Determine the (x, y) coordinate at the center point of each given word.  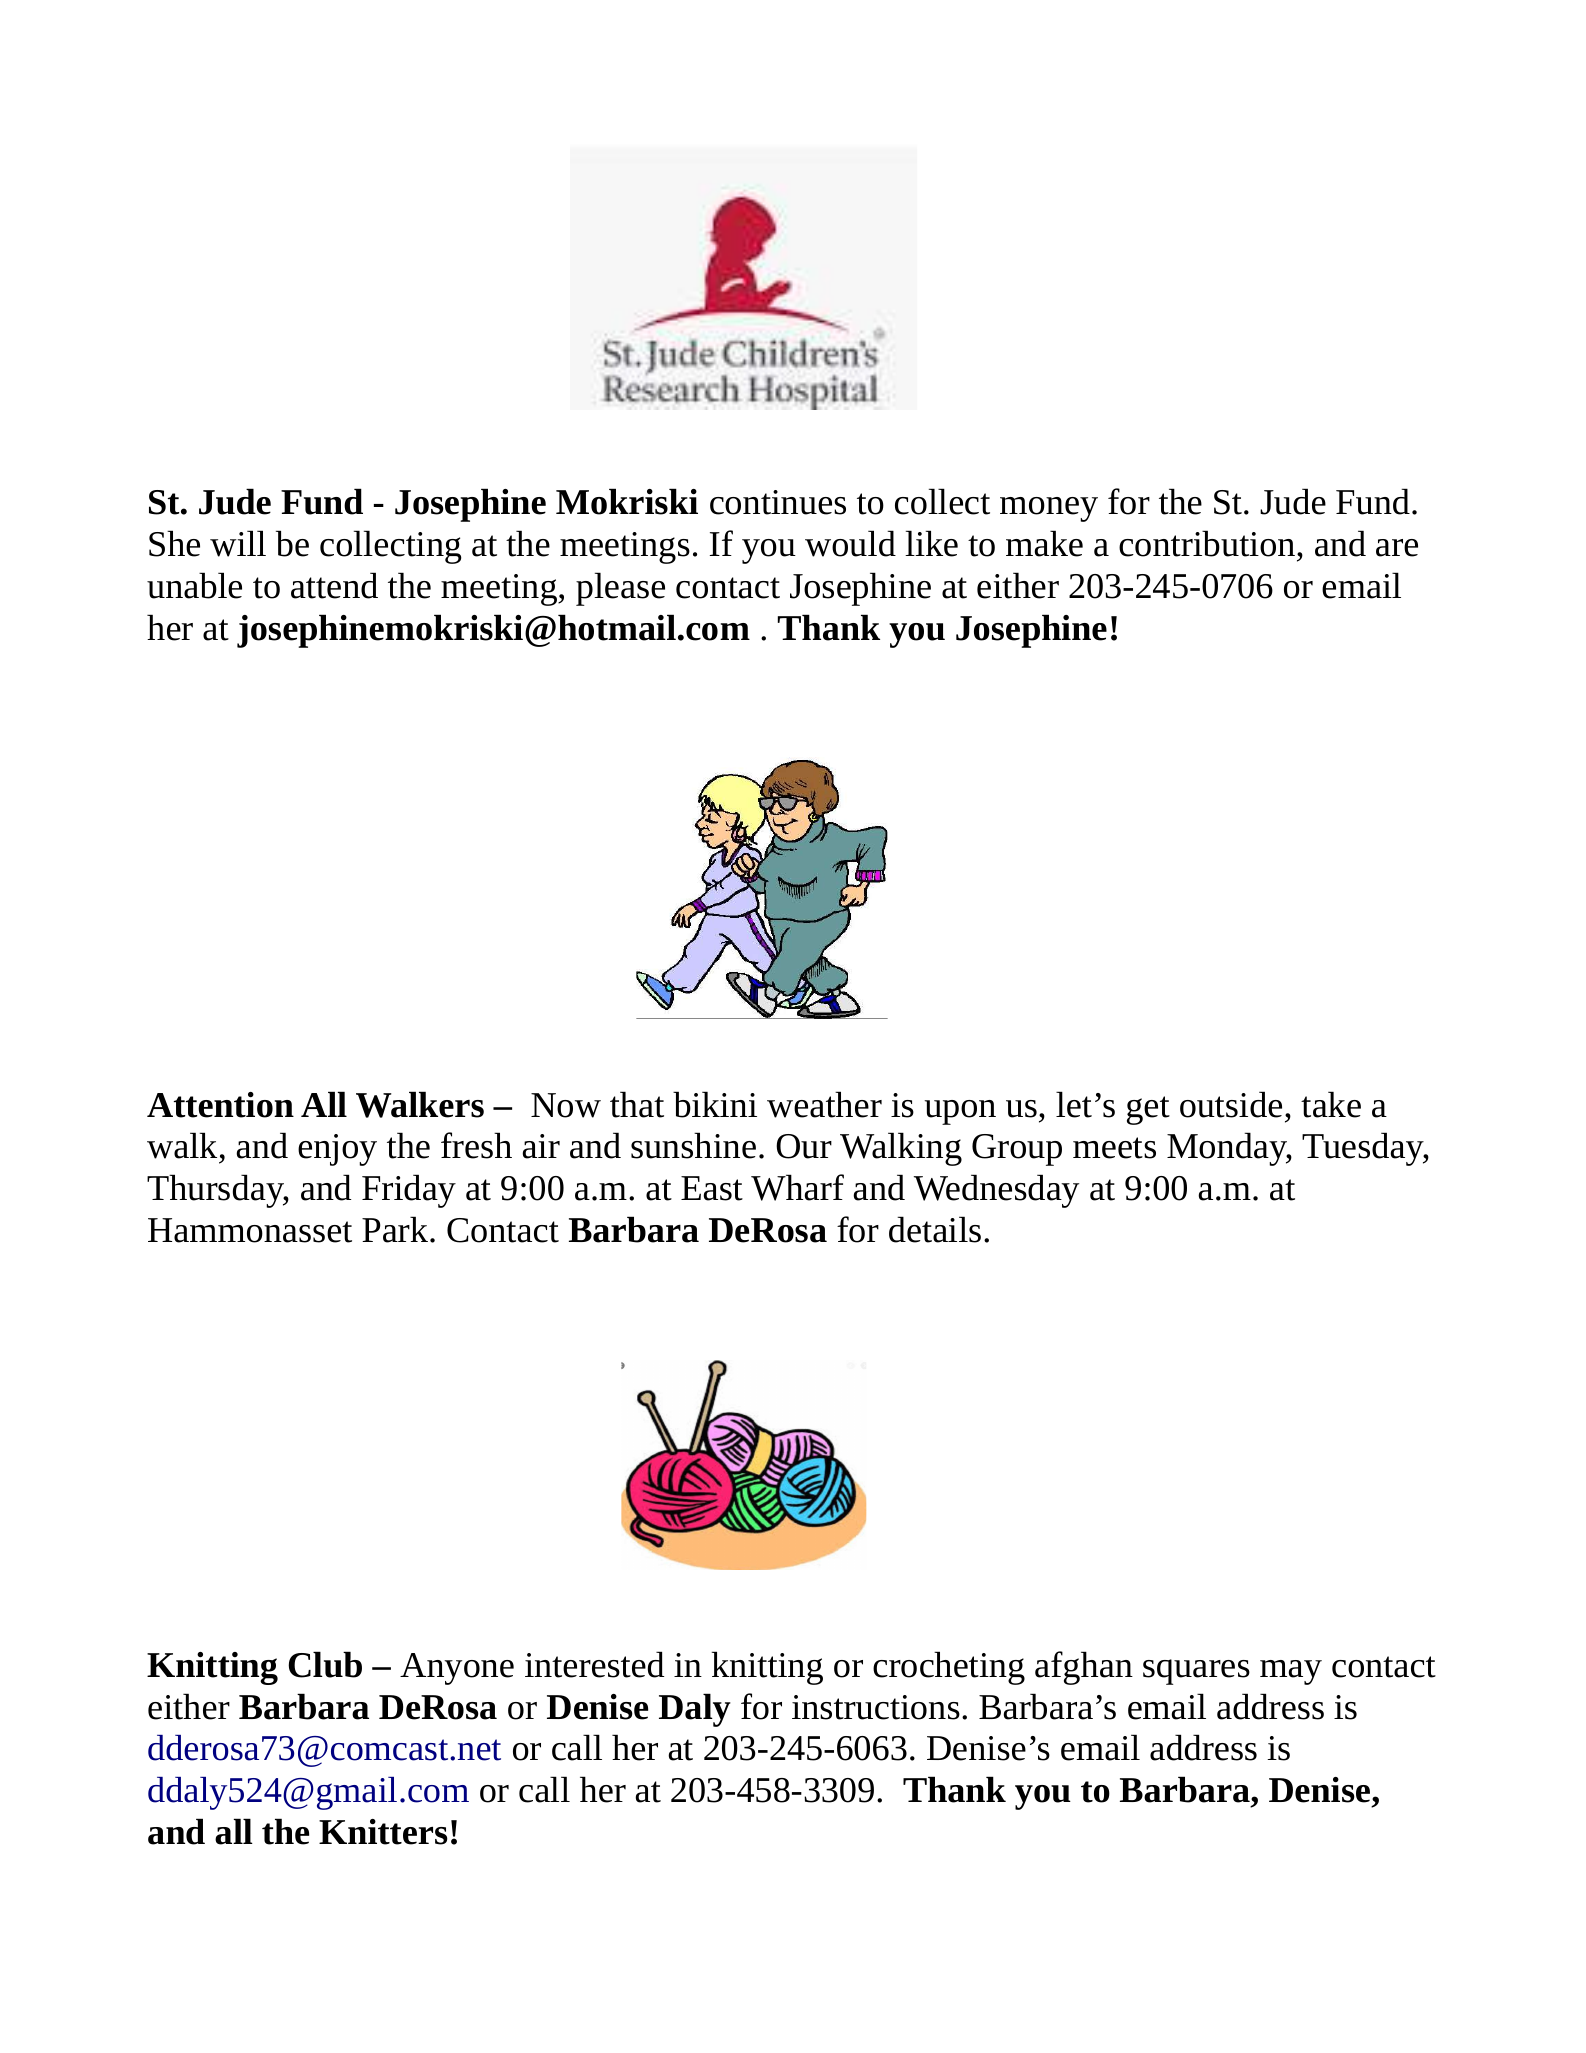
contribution (1208, 543)
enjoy (337, 1150)
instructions (876, 1707)
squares (1196, 1672)
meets (1114, 1148)
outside (1231, 1104)
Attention (220, 1105)
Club (325, 1664)
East (712, 1188)
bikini (715, 1104)
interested (594, 1664)
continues (778, 502)
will (238, 543)
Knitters (383, 1832)
